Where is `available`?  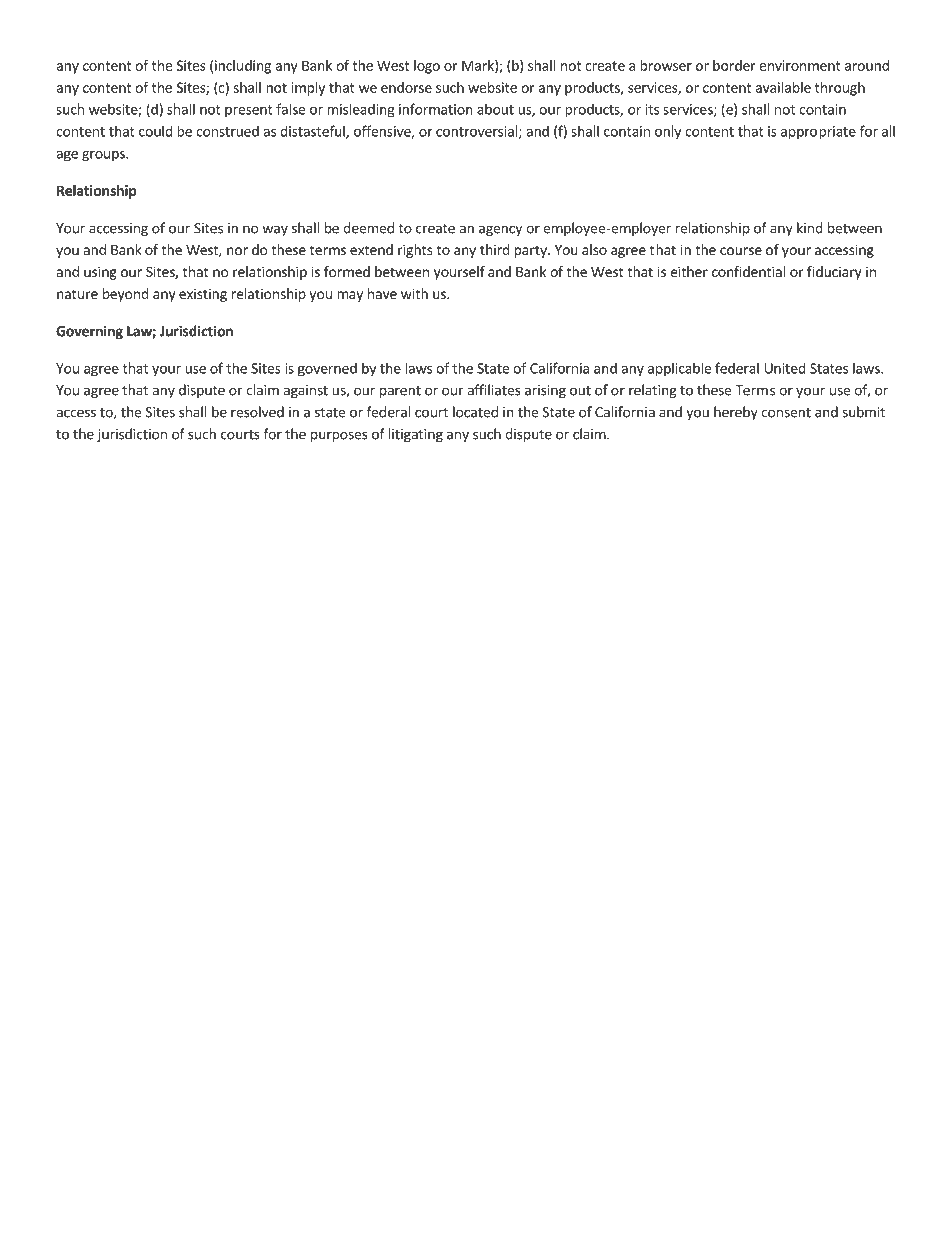
available is located at coordinates (783, 87).
